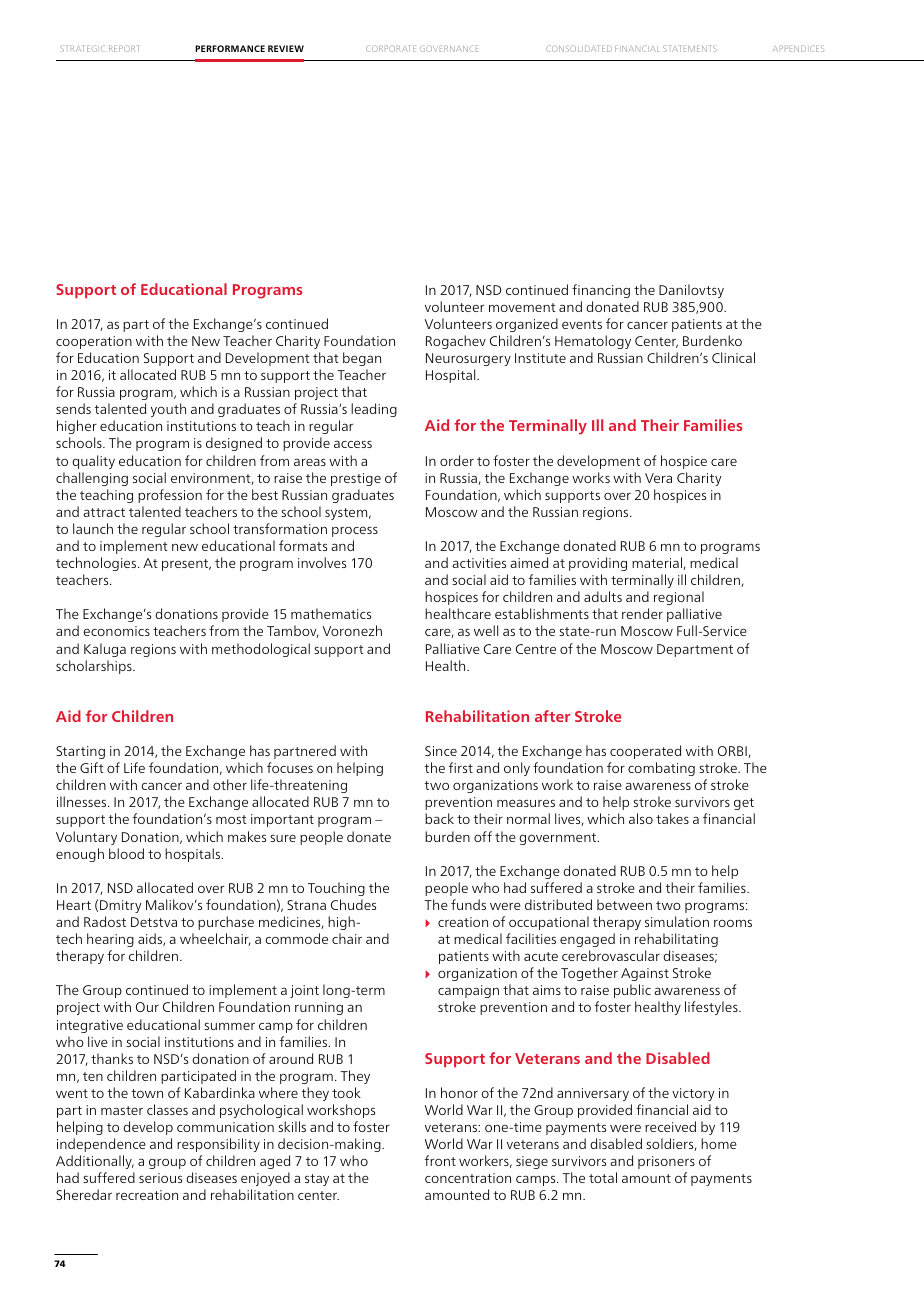 This screenshot has width=924, height=1308. What do you see at coordinates (391, 48) in the screenshot?
I see `CORPORATE` at bounding box center [391, 48].
